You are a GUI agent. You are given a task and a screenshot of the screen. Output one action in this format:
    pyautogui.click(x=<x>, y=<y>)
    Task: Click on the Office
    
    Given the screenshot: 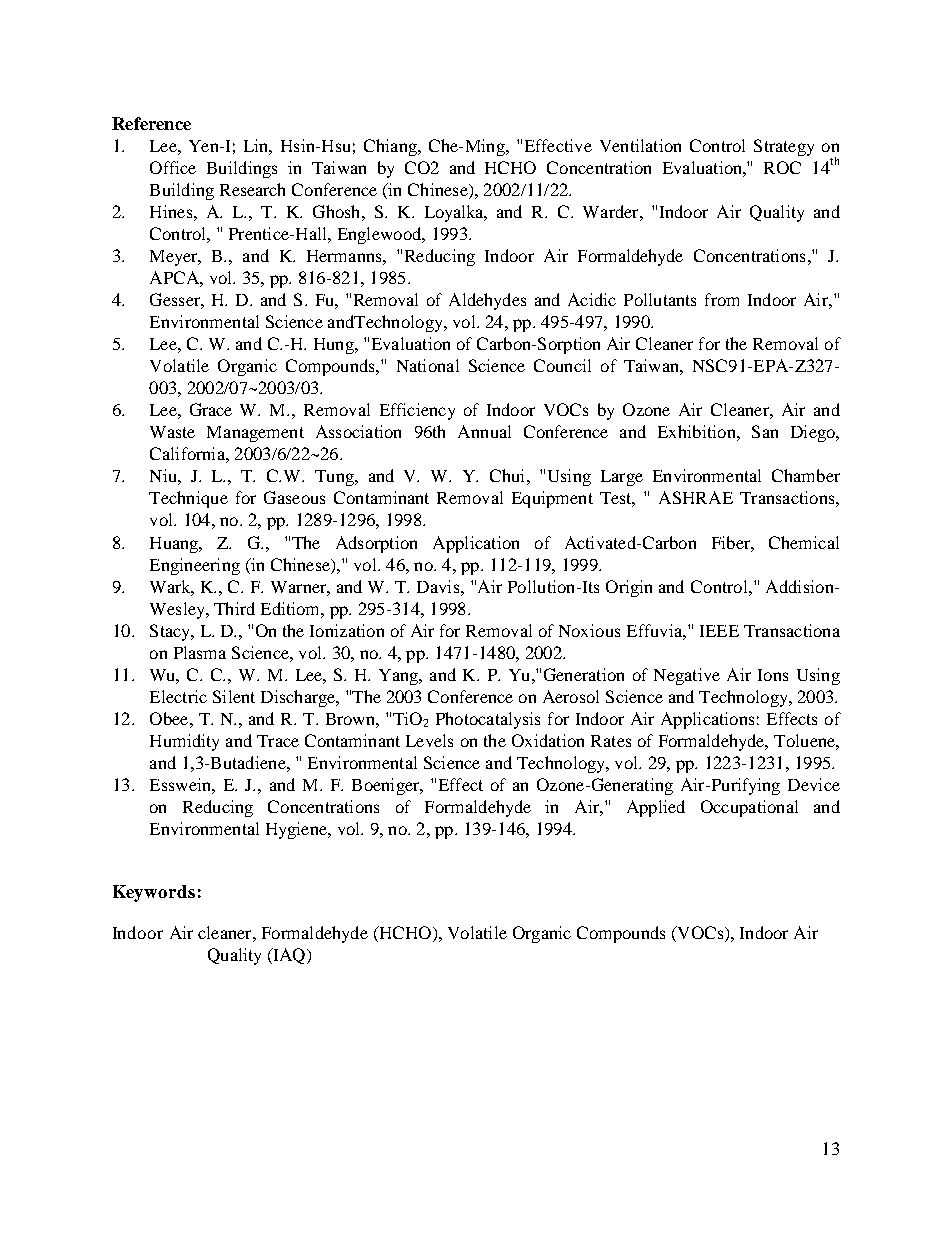 What is the action you would take?
    pyautogui.click(x=173, y=167)
